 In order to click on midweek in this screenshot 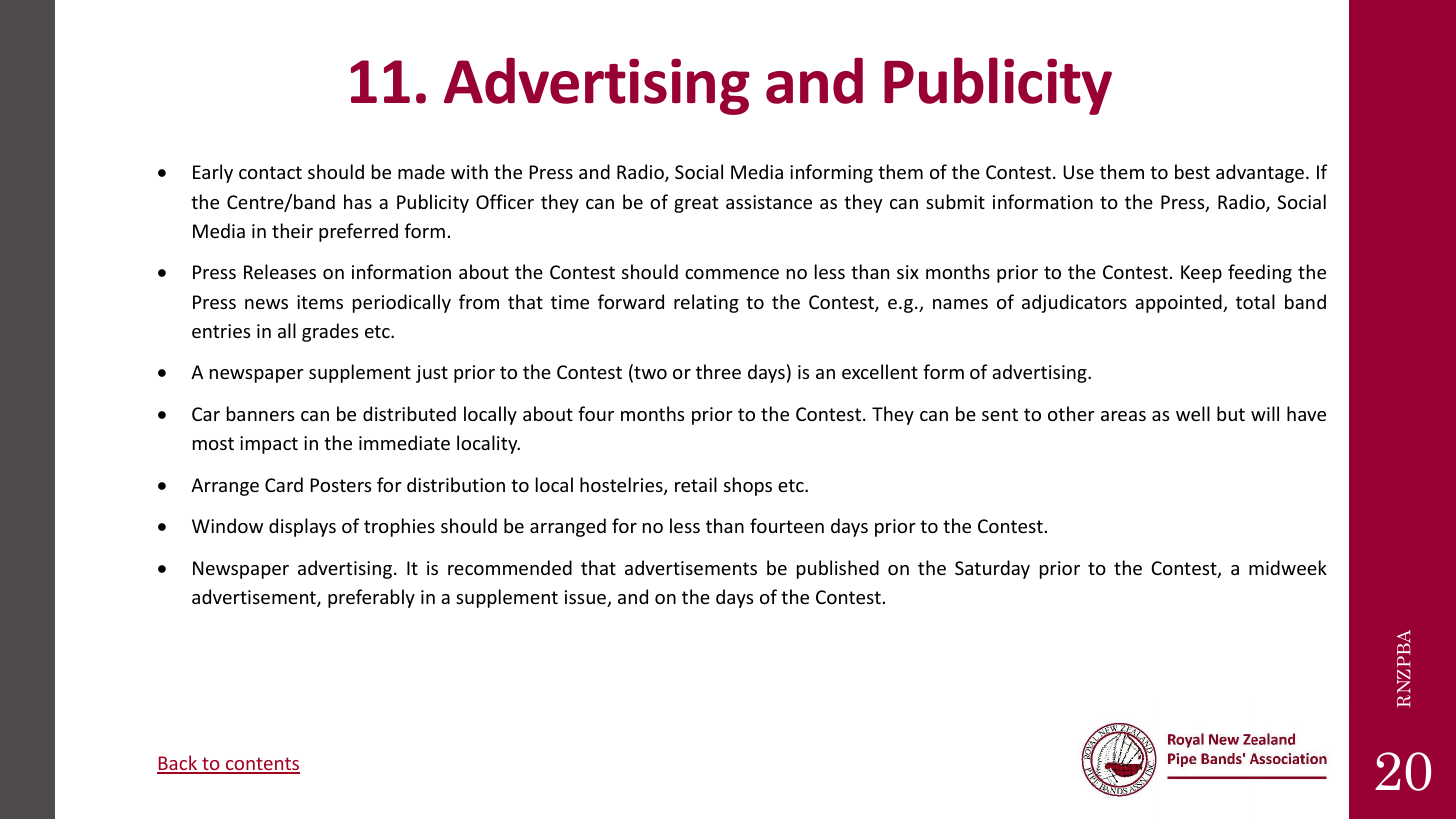, I will do `click(1288, 567)`.
